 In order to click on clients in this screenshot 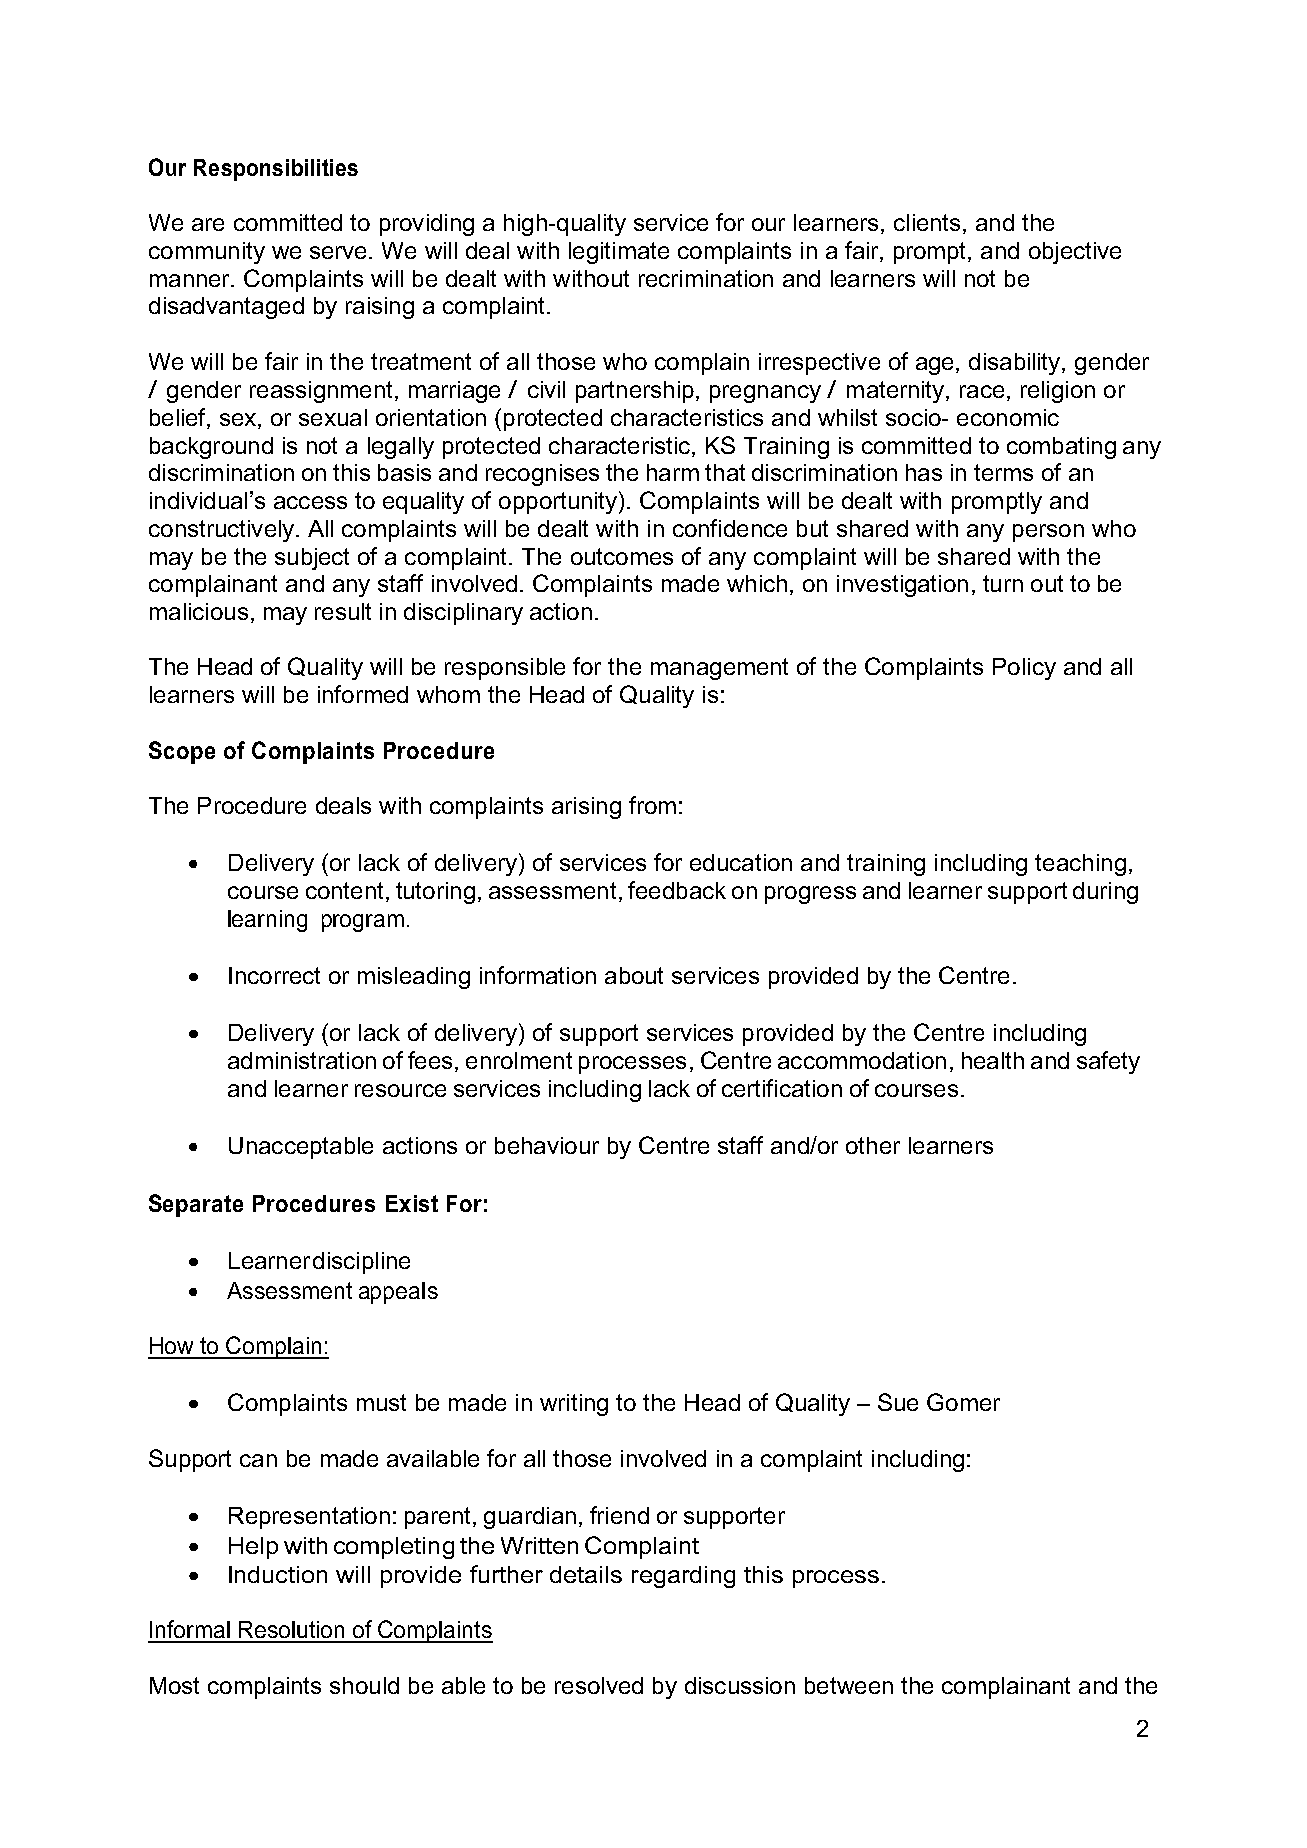, I will do `click(927, 222)`.
